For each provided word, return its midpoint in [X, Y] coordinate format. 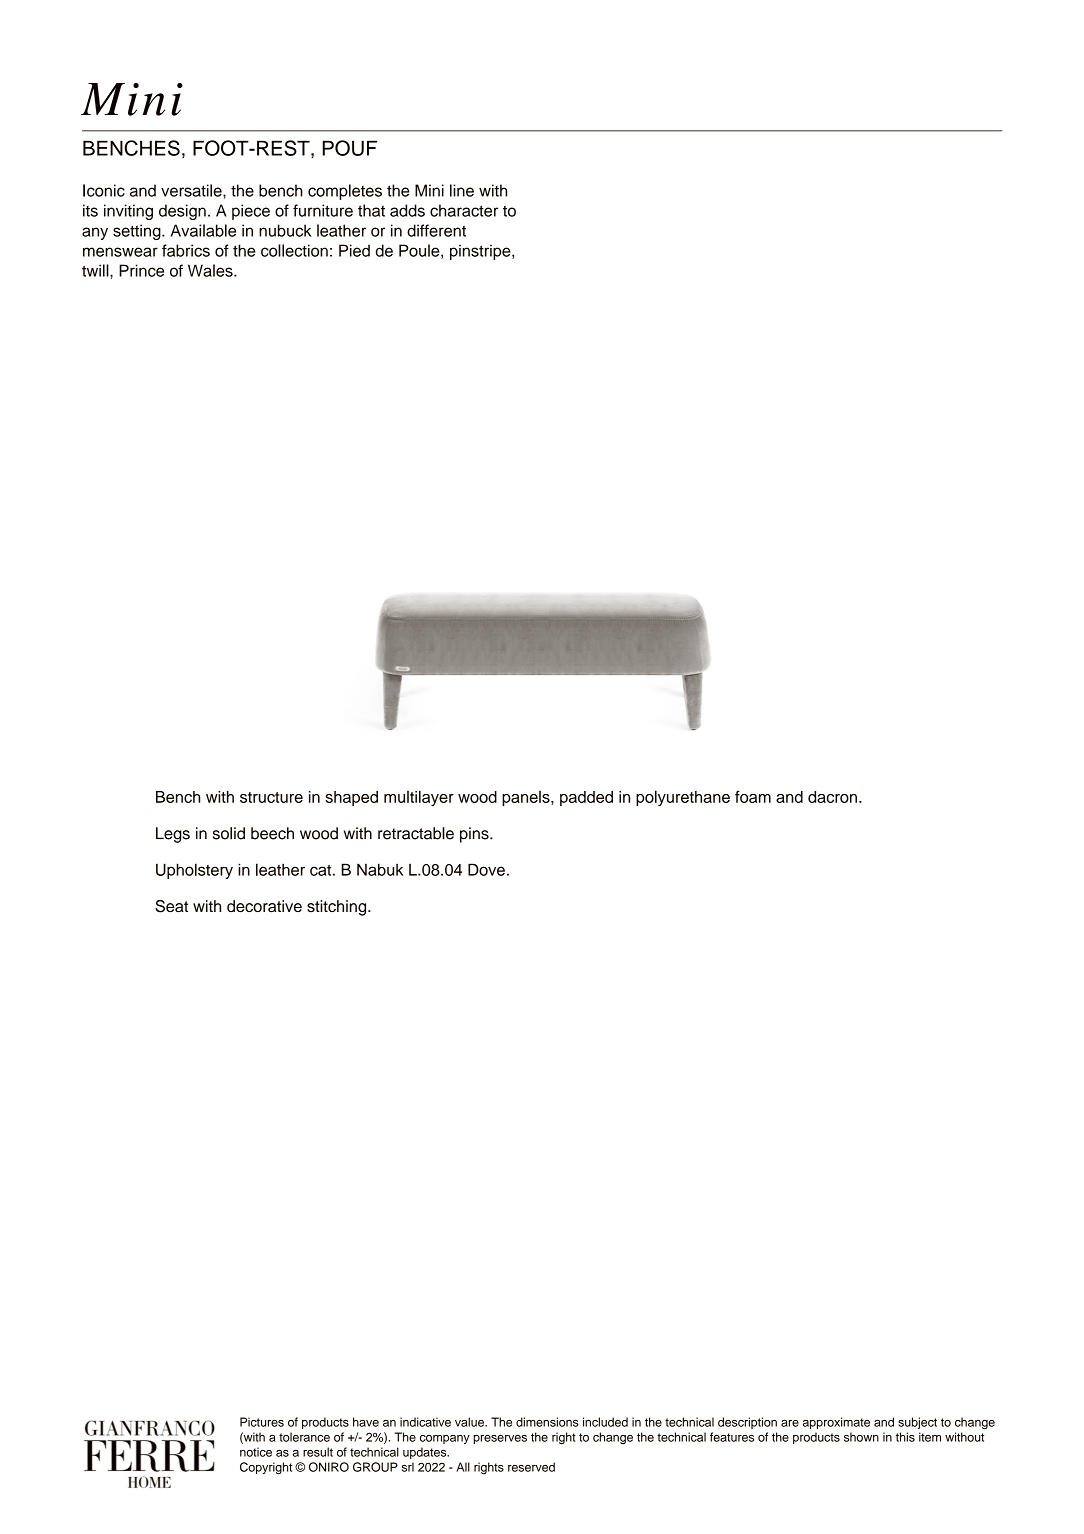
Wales [211, 270]
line [462, 190]
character [464, 210]
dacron [832, 797]
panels [527, 798]
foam [753, 796]
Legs [173, 835]
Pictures [262, 1422]
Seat [171, 906]
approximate [836, 1423]
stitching [338, 908]
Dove [486, 869]
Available [203, 230]
